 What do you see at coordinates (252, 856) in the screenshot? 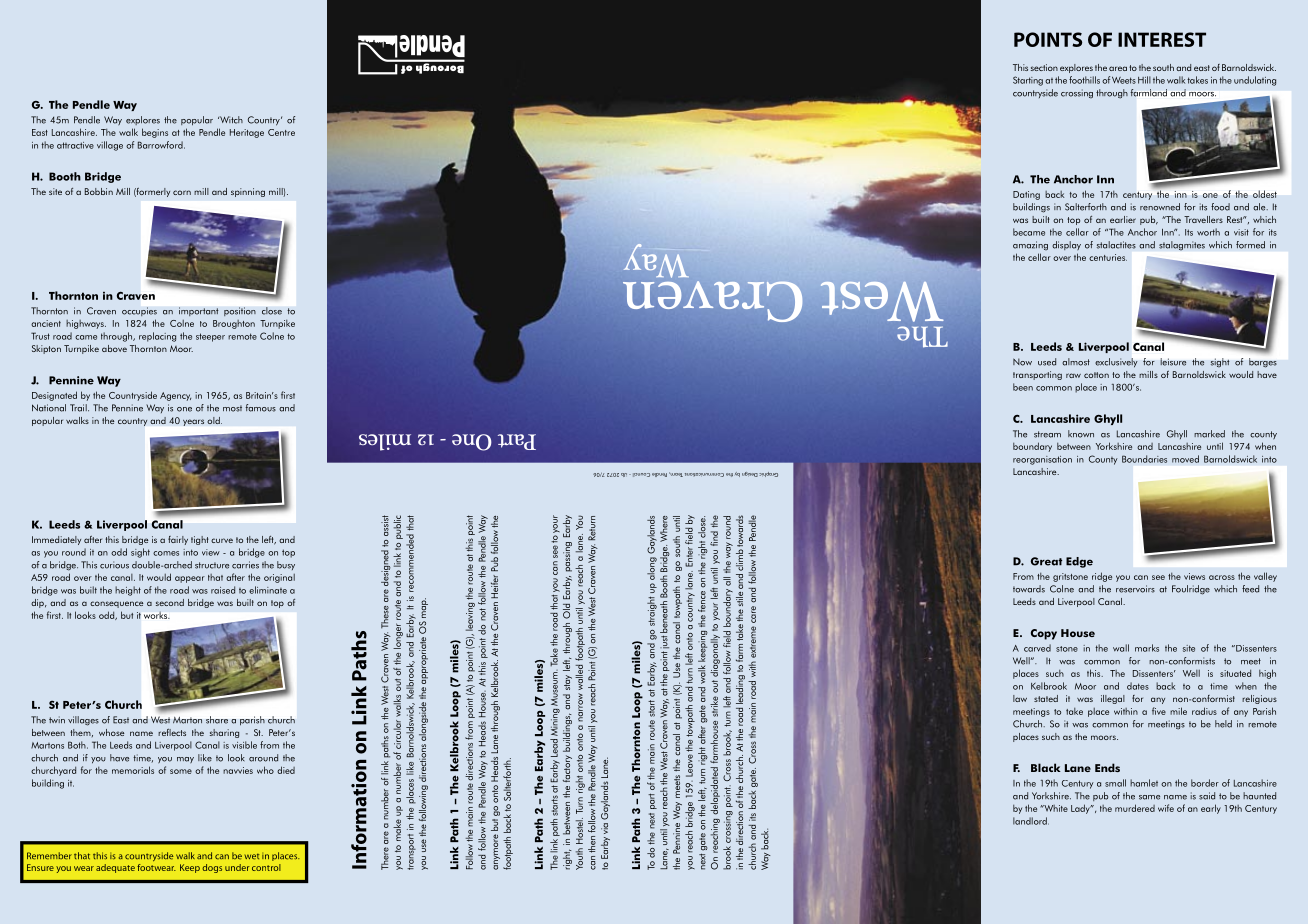
I see `wet` at bounding box center [252, 856].
